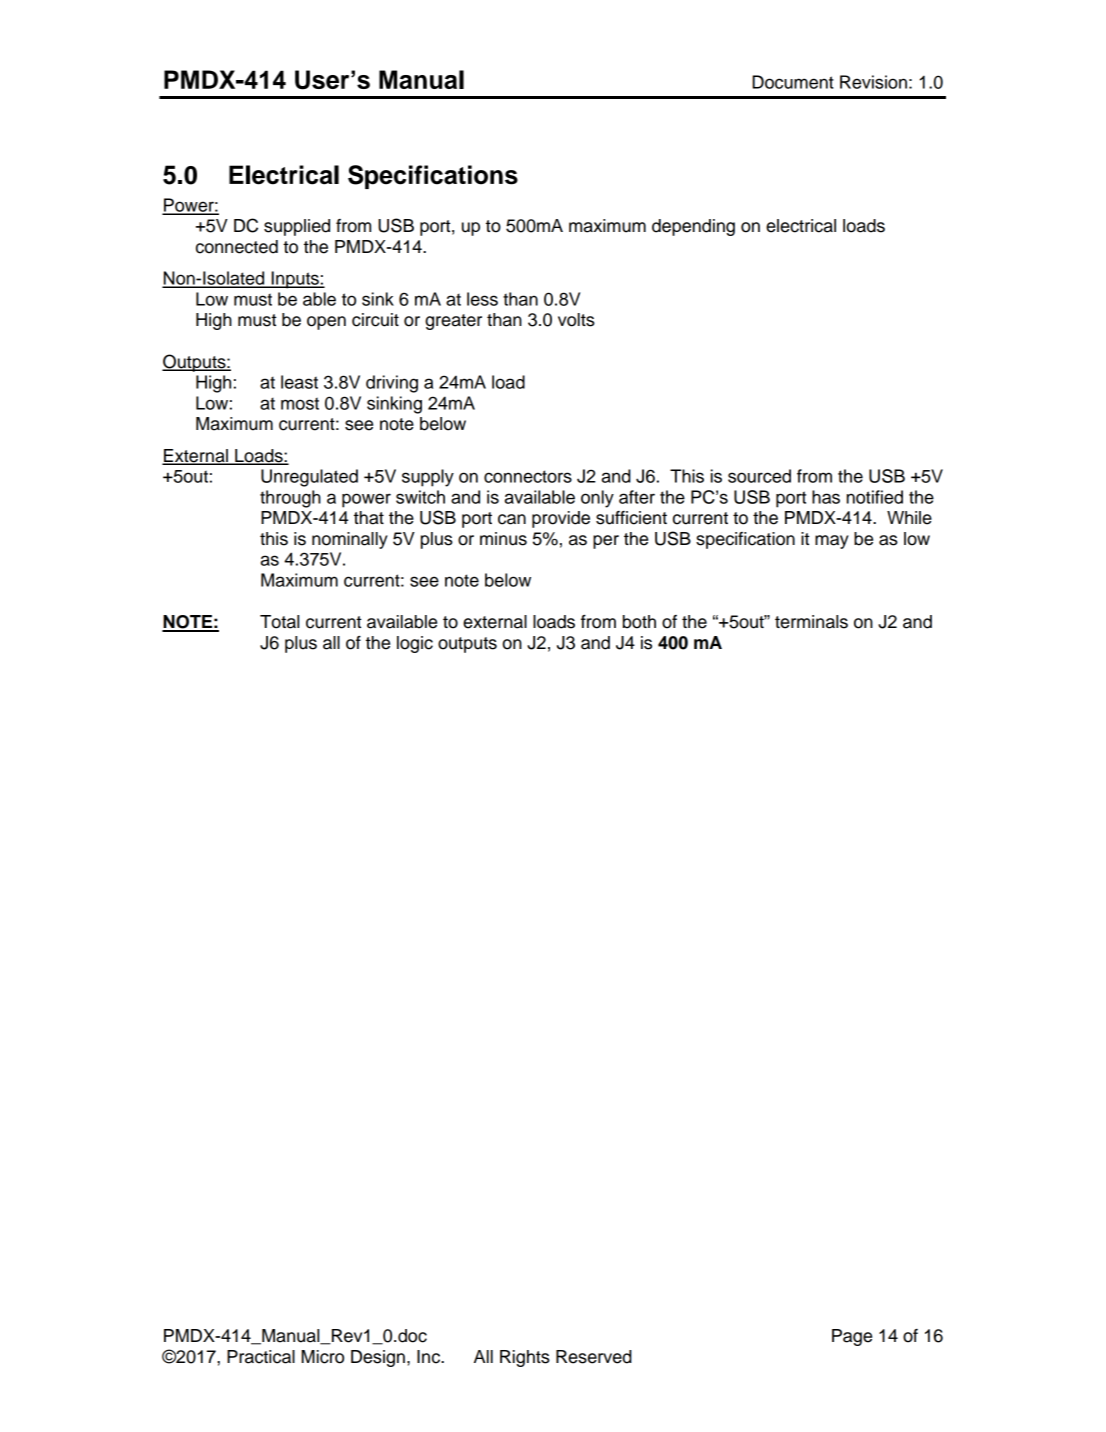  What do you see at coordinates (322, 1357) in the screenshot?
I see `Micro` at bounding box center [322, 1357].
